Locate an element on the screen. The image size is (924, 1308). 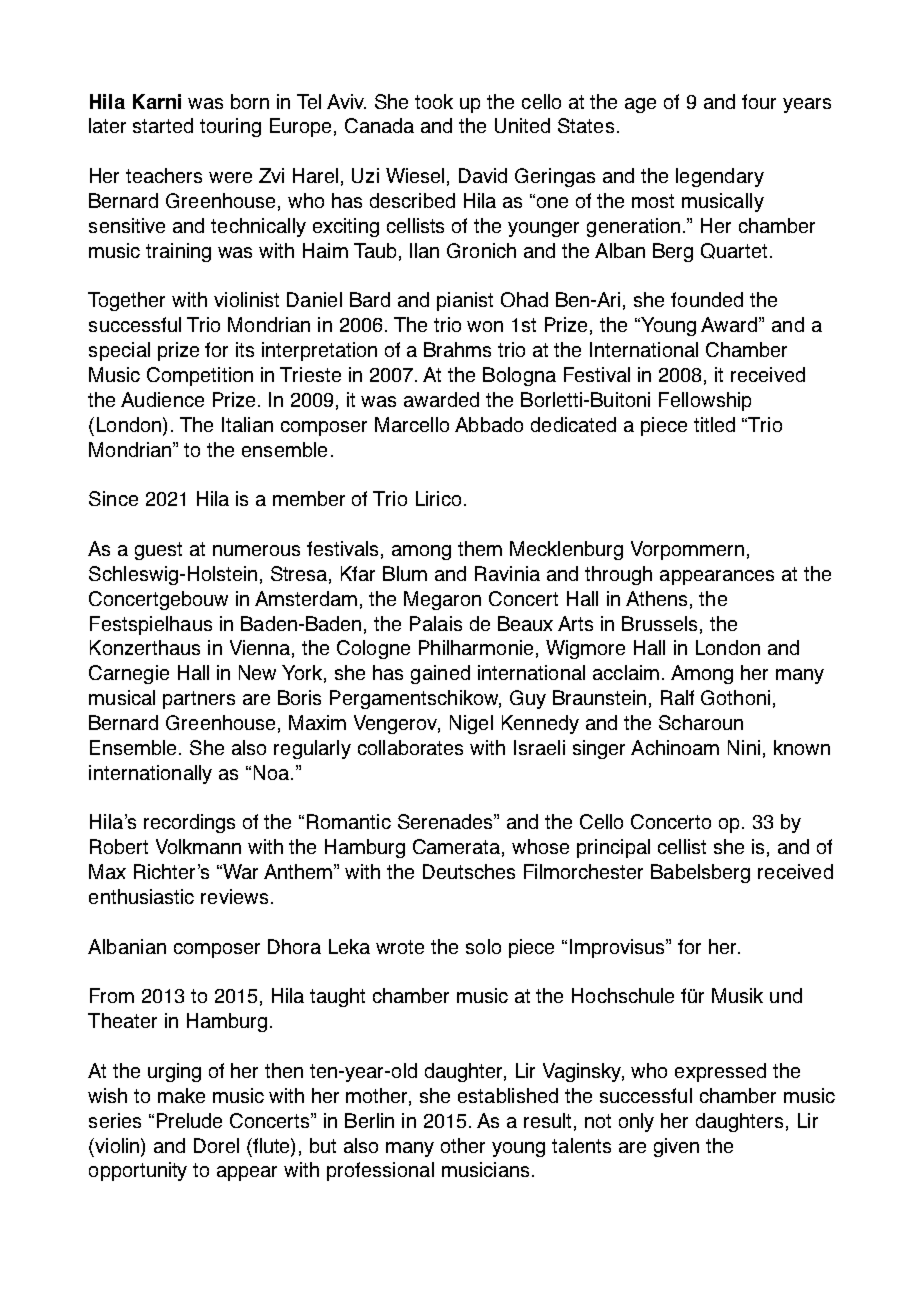
took is located at coordinates (434, 101).
